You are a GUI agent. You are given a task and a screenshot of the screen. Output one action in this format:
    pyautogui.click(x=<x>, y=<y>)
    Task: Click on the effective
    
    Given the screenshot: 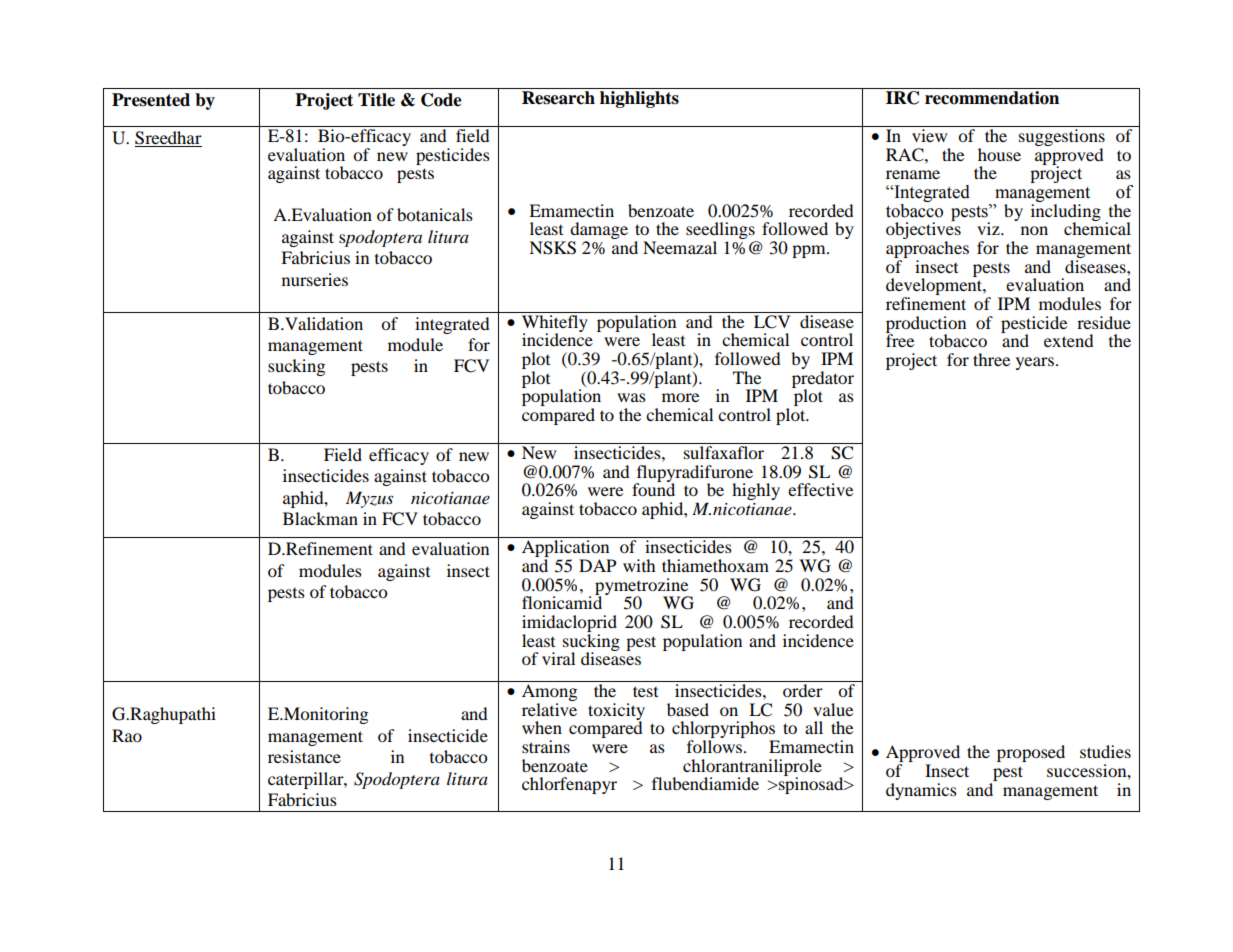 What is the action you would take?
    pyautogui.click(x=820, y=489)
